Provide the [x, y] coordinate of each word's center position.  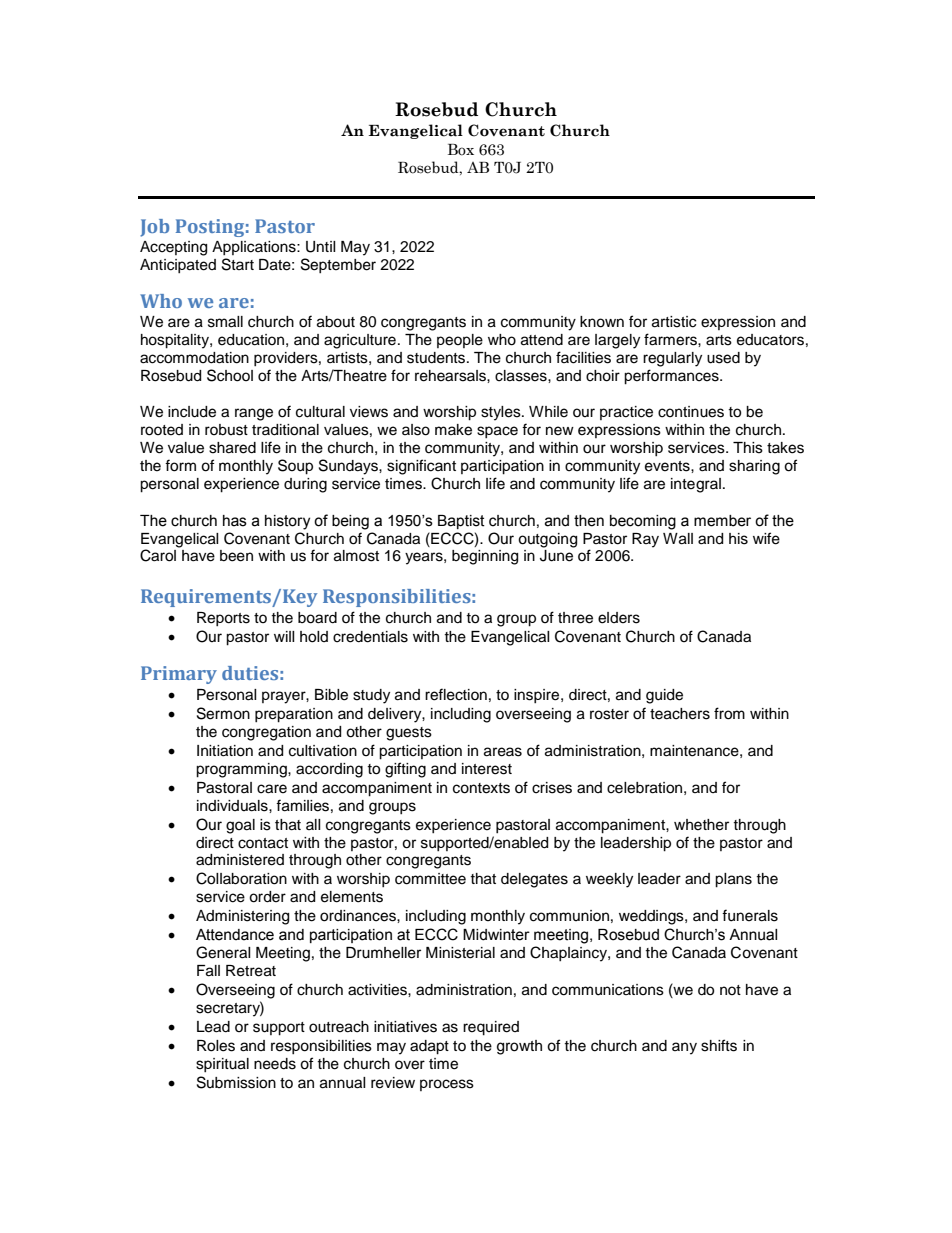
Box [461, 150]
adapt [429, 1047]
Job [154, 228]
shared [232, 448]
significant [421, 467]
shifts [719, 1045]
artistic [674, 322]
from [729, 713]
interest [487, 769]
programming [242, 770]
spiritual [222, 1065]
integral [696, 485]
